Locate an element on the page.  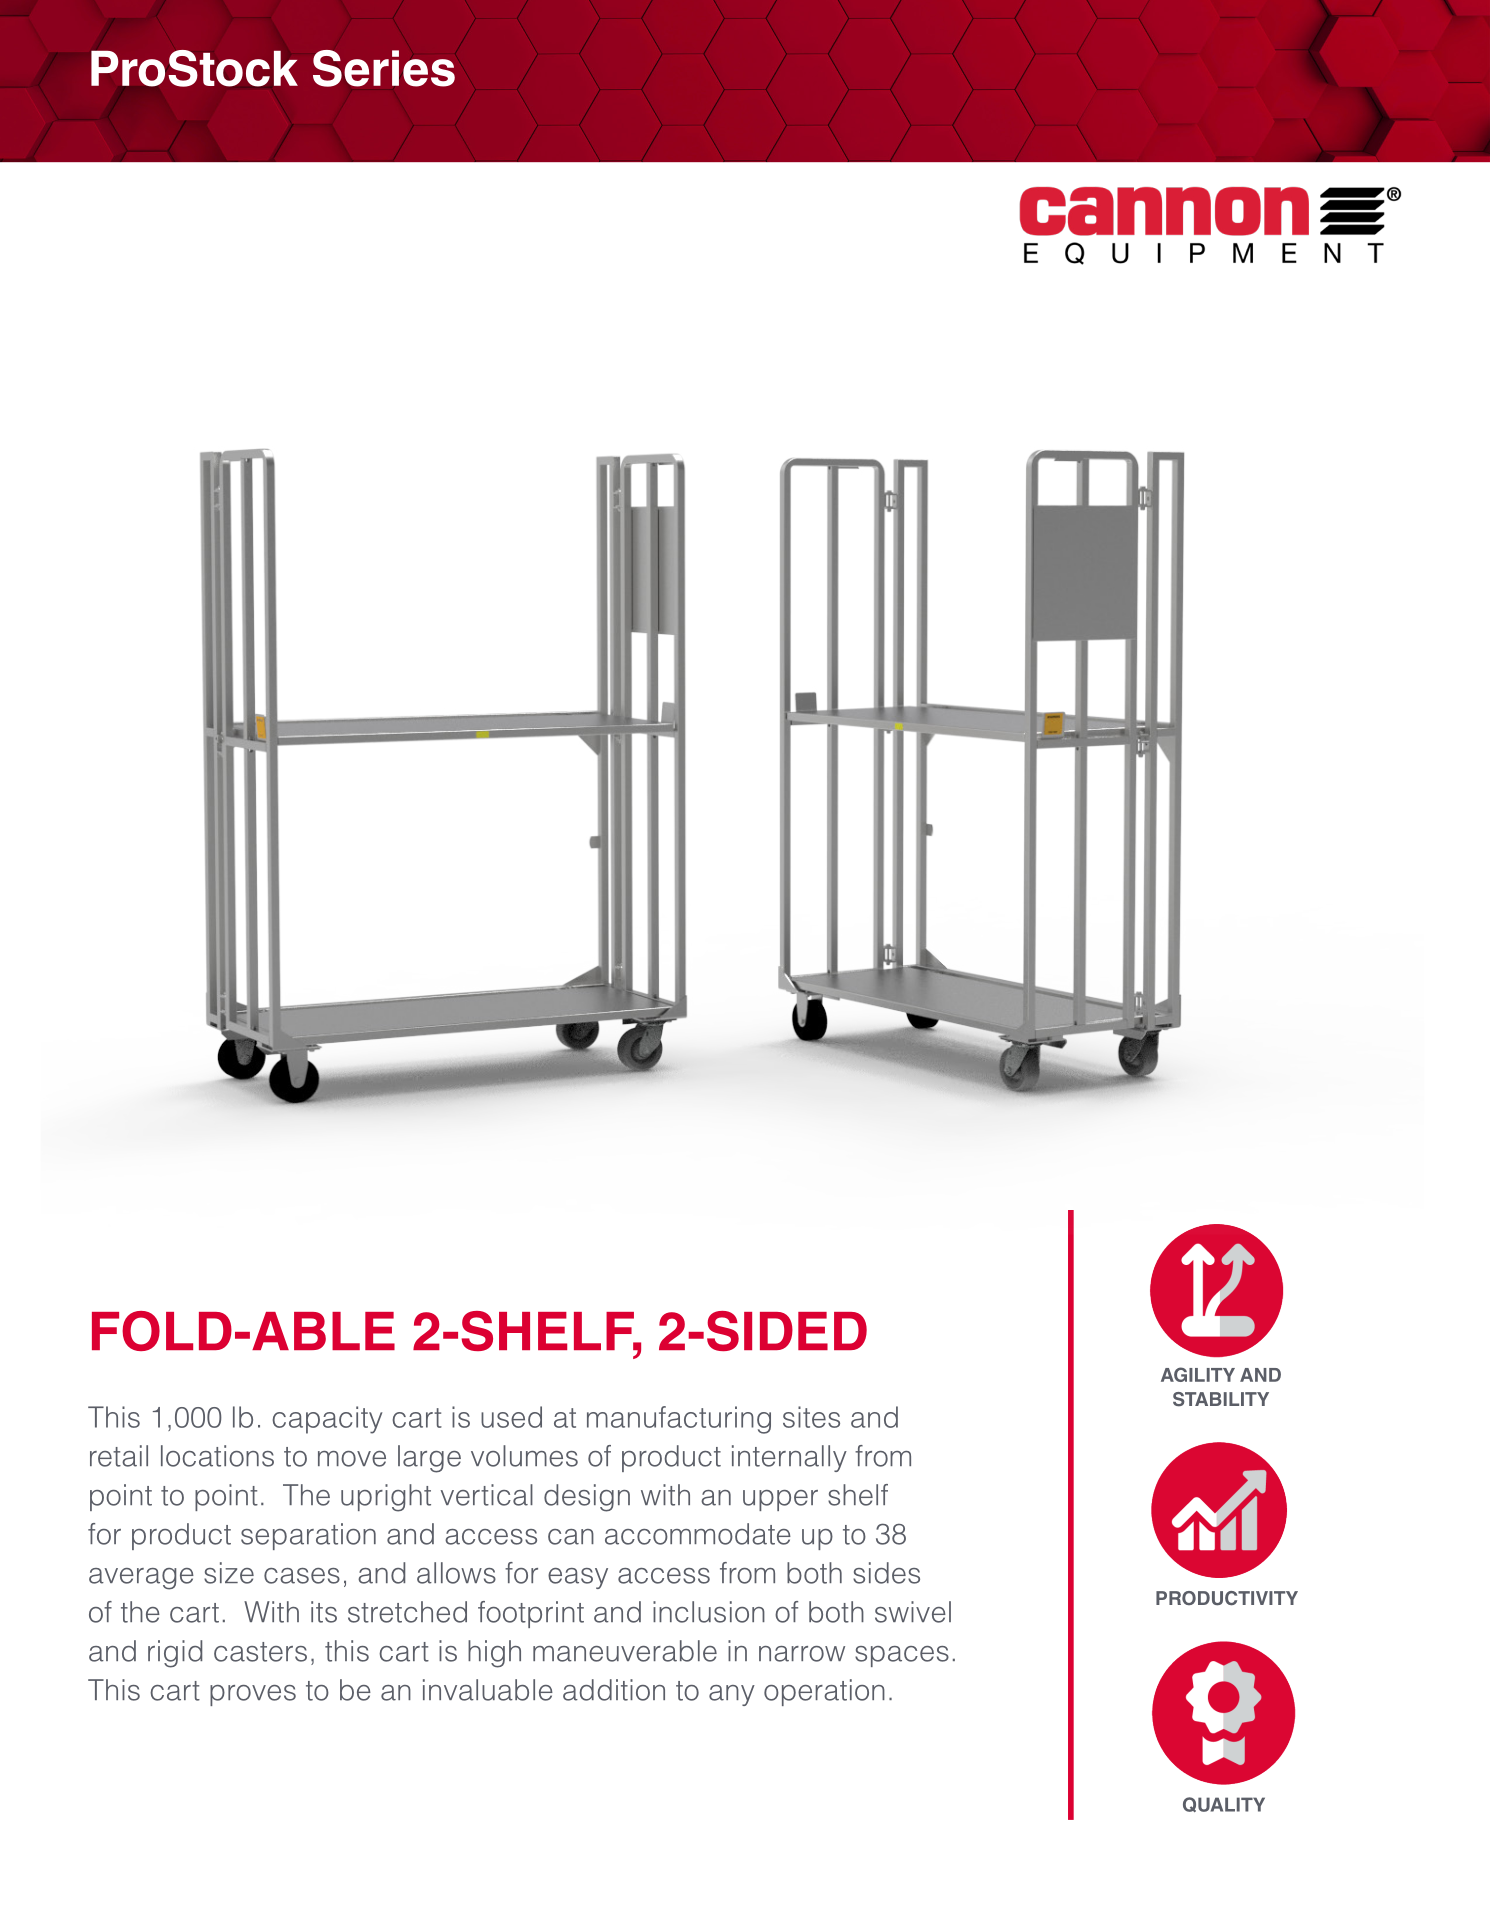
proves is located at coordinates (253, 1695).
